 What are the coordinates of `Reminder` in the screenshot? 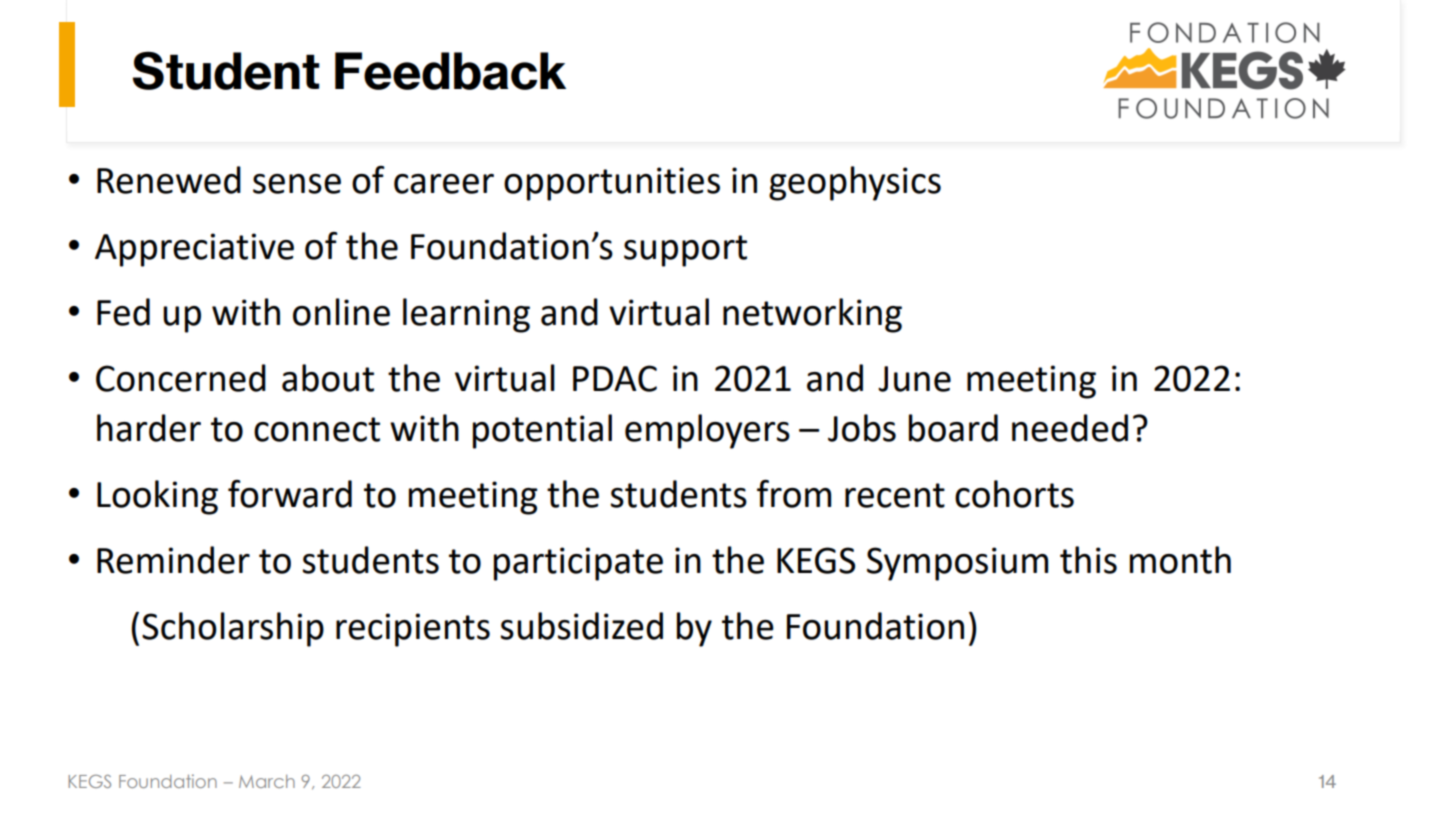 It's located at (173, 560).
